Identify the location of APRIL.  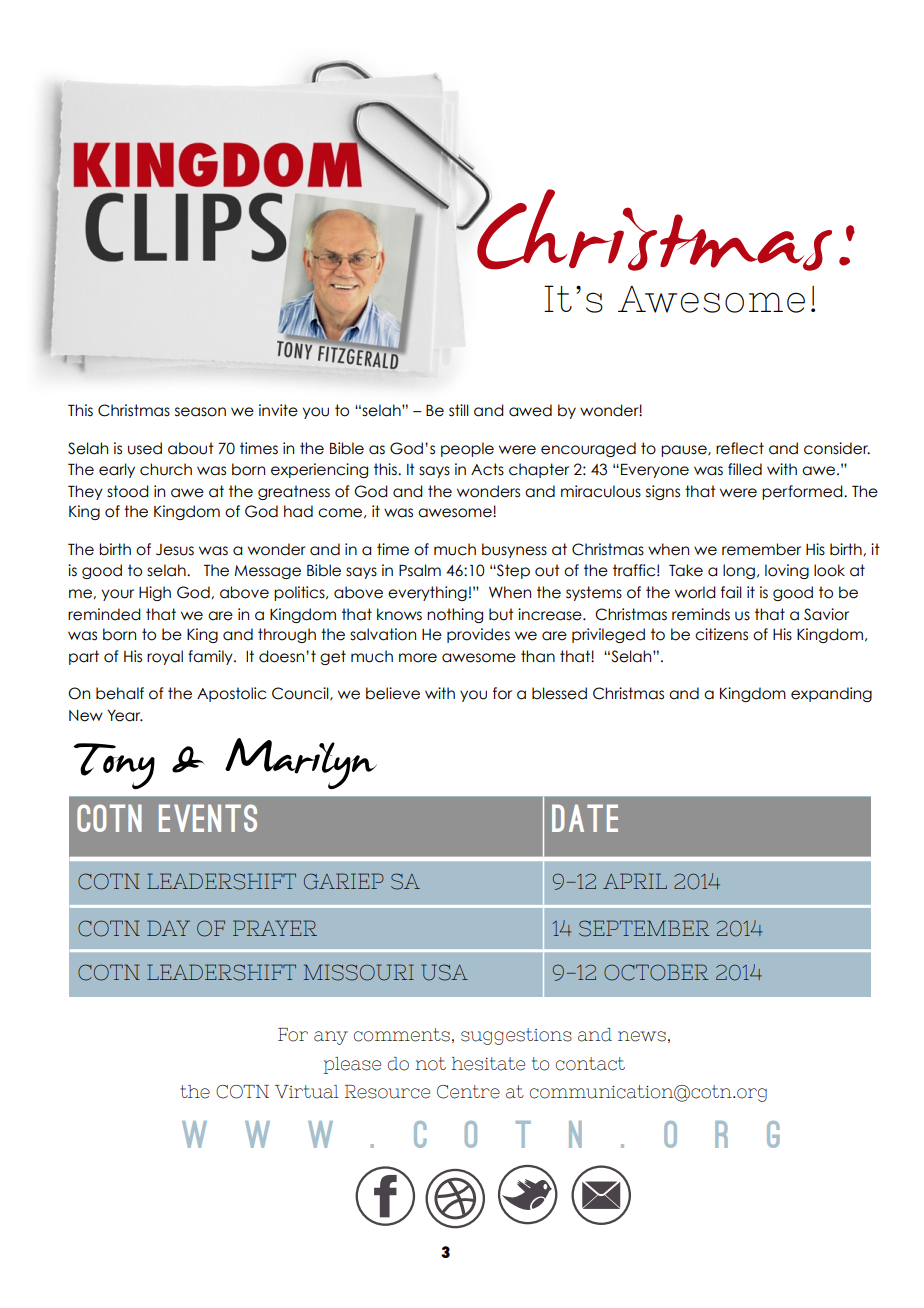
(635, 881).
